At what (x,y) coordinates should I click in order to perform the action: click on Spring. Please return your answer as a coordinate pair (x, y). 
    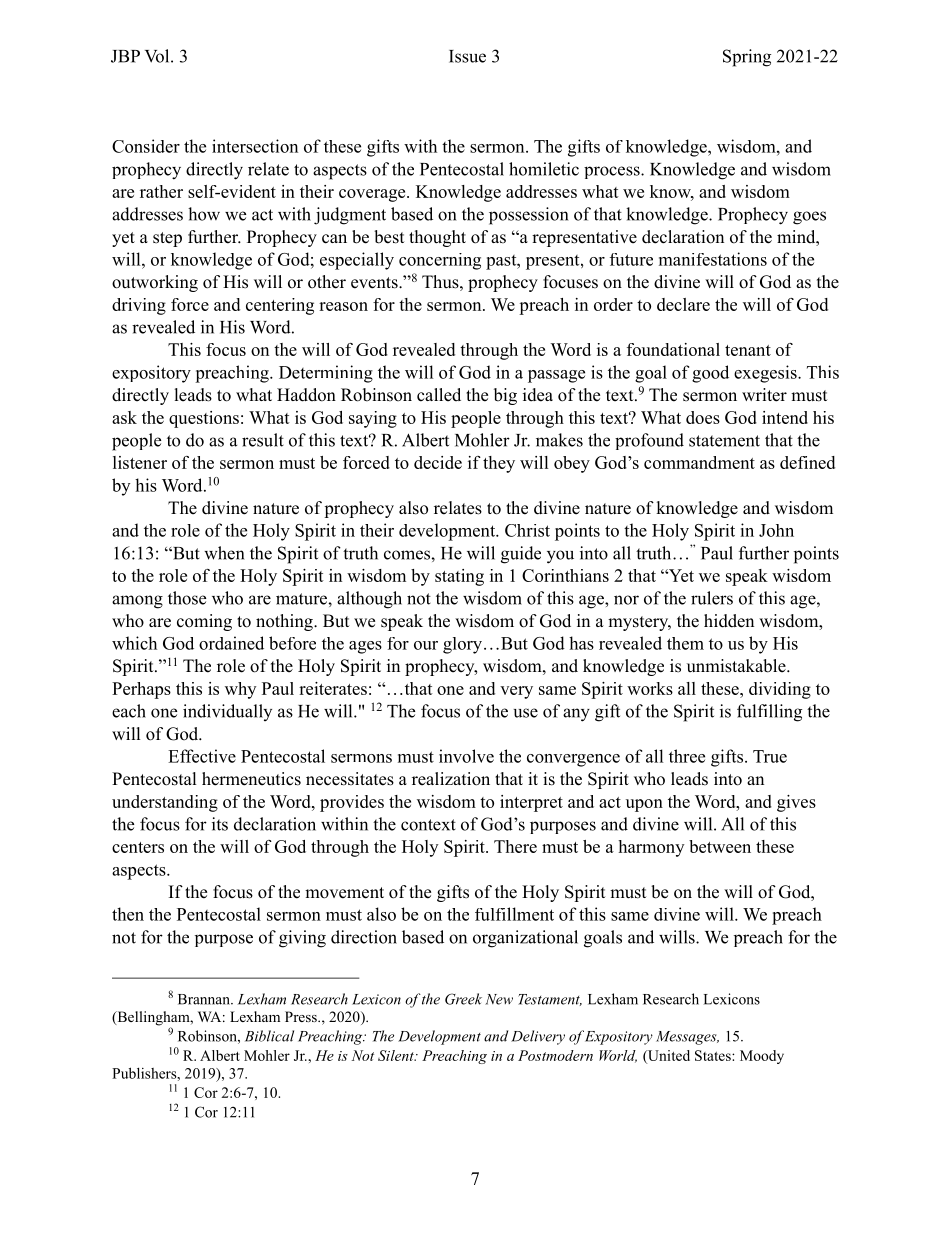
    Looking at the image, I should click on (747, 58).
